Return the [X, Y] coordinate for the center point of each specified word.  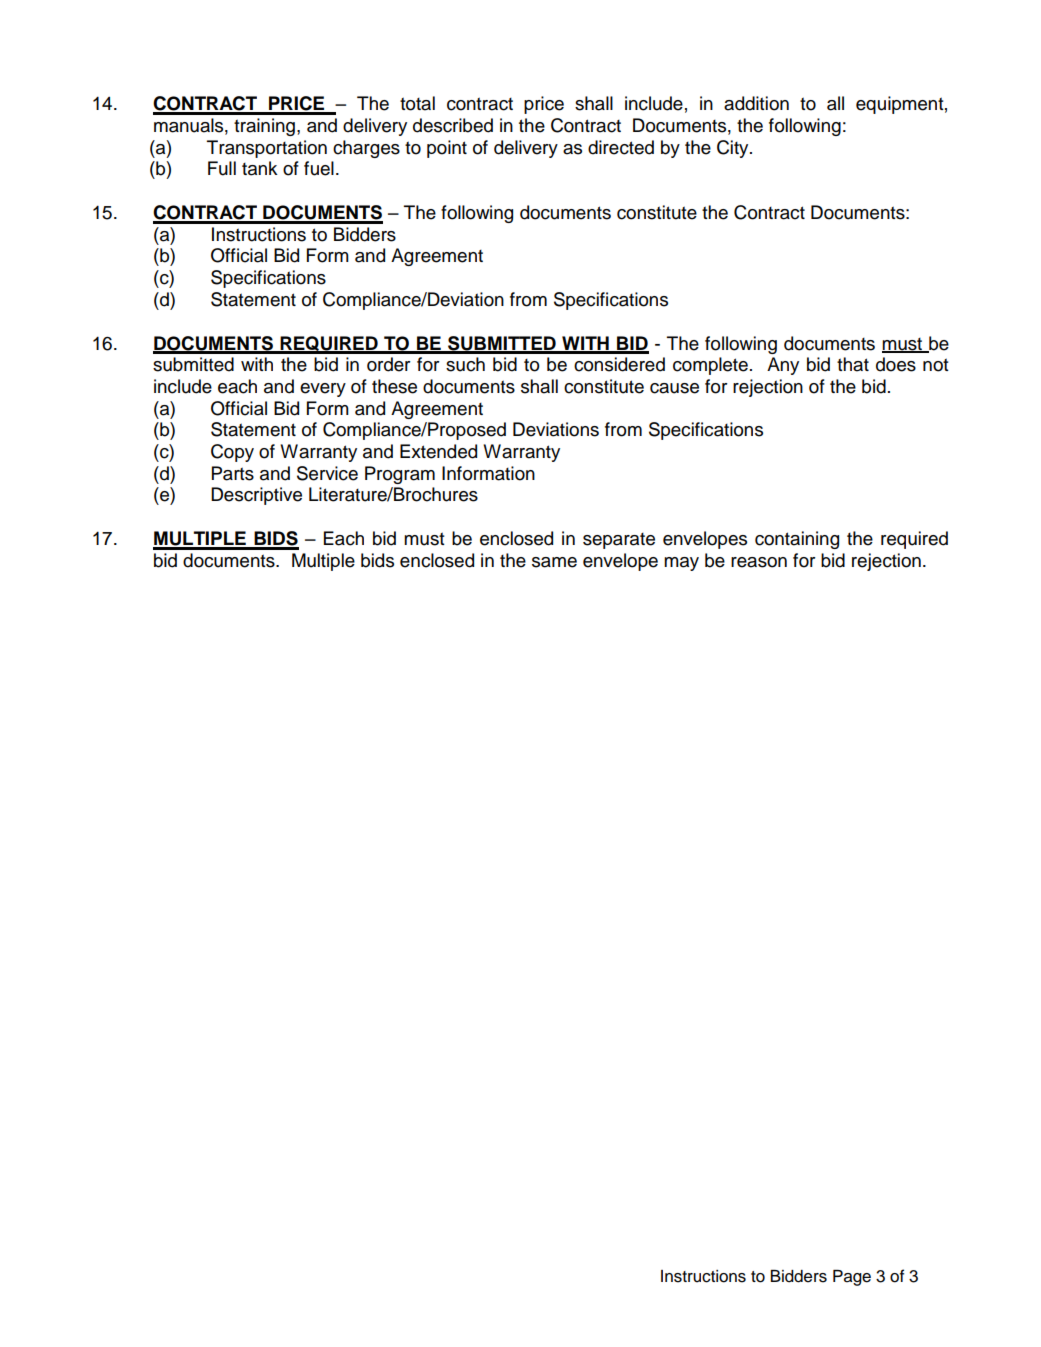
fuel [319, 168]
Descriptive [256, 496]
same [554, 562]
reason [759, 562]
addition [756, 103]
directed [621, 147]
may [681, 564]
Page [852, 1278]
